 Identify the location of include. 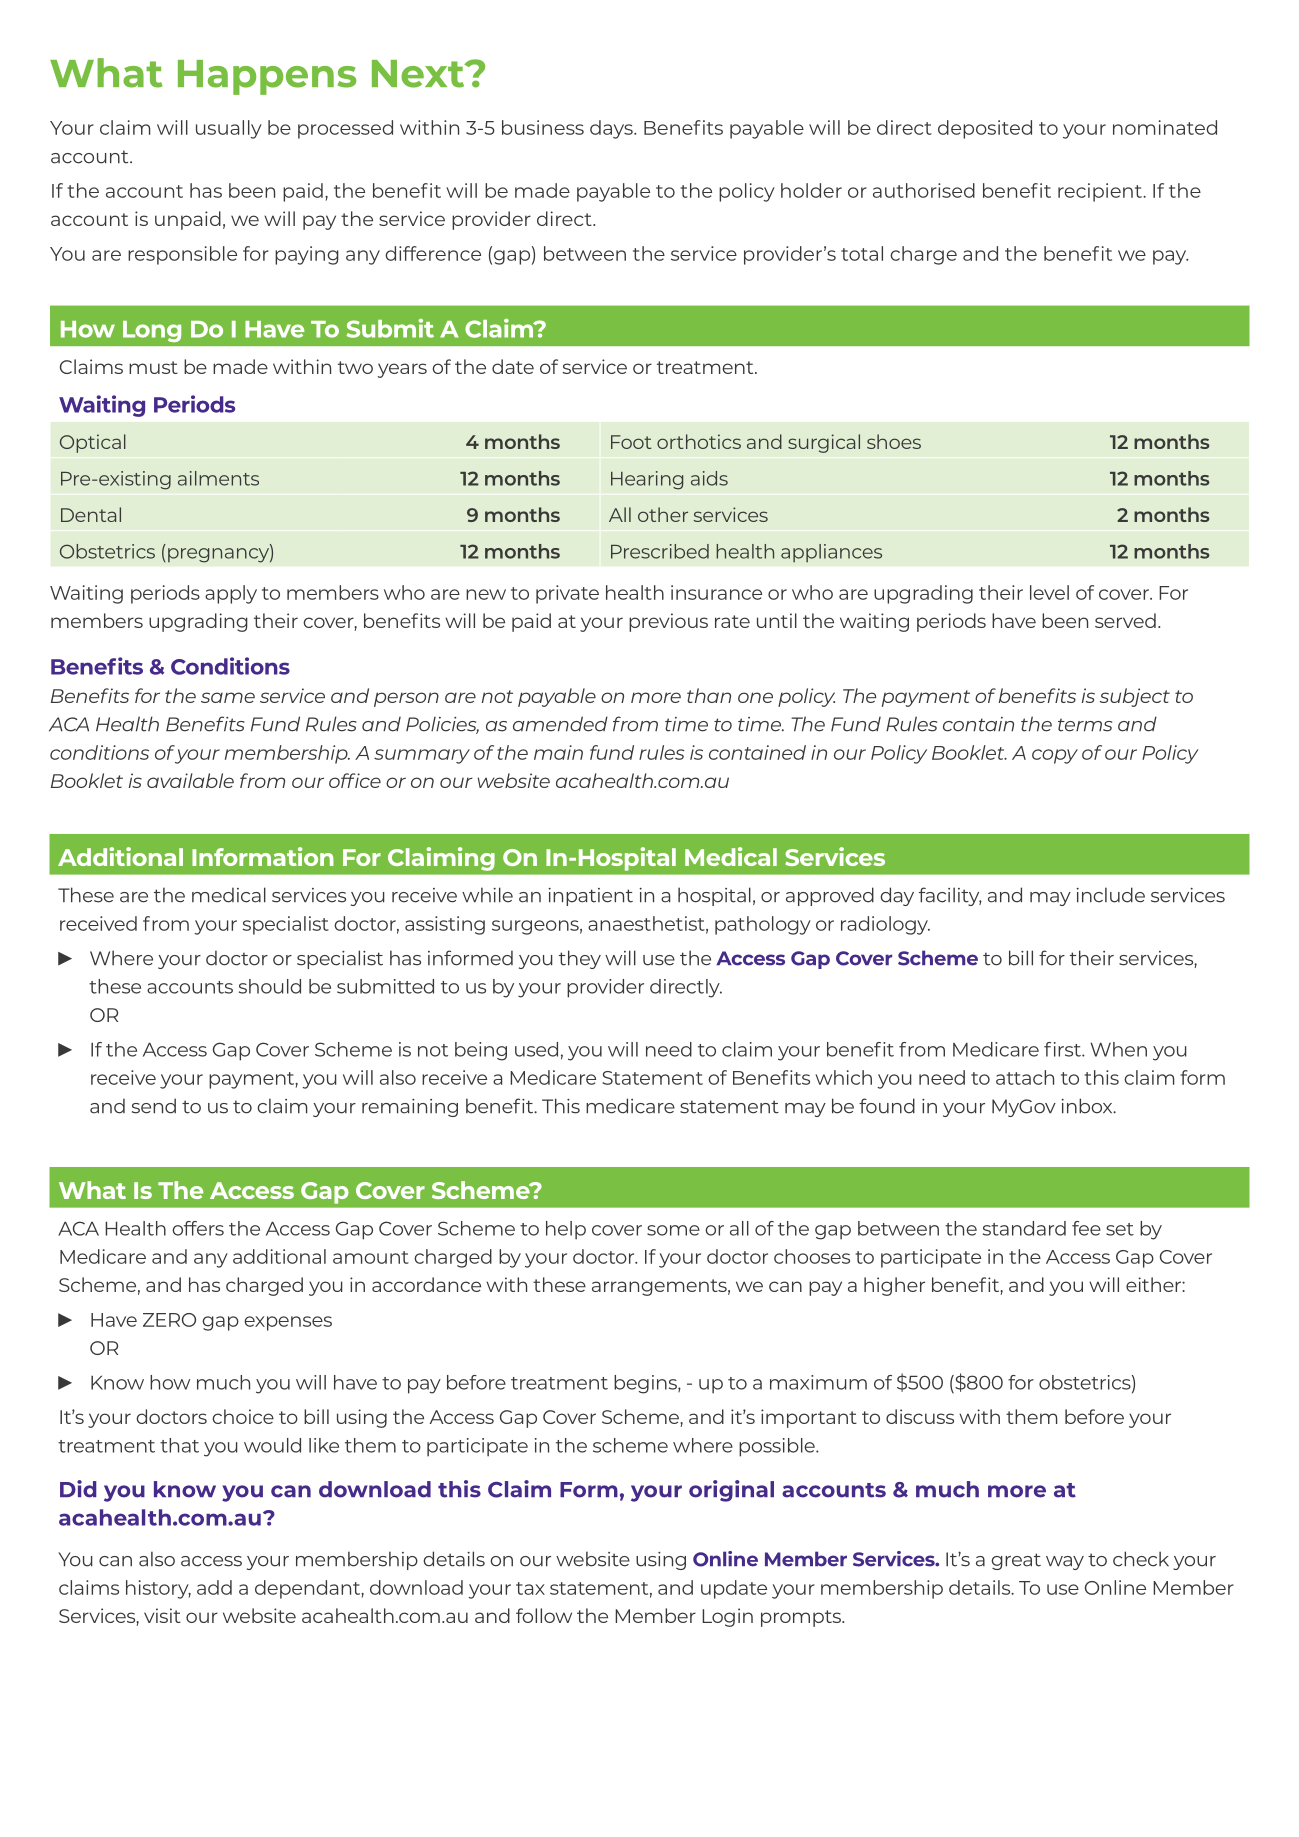
(1110, 895).
